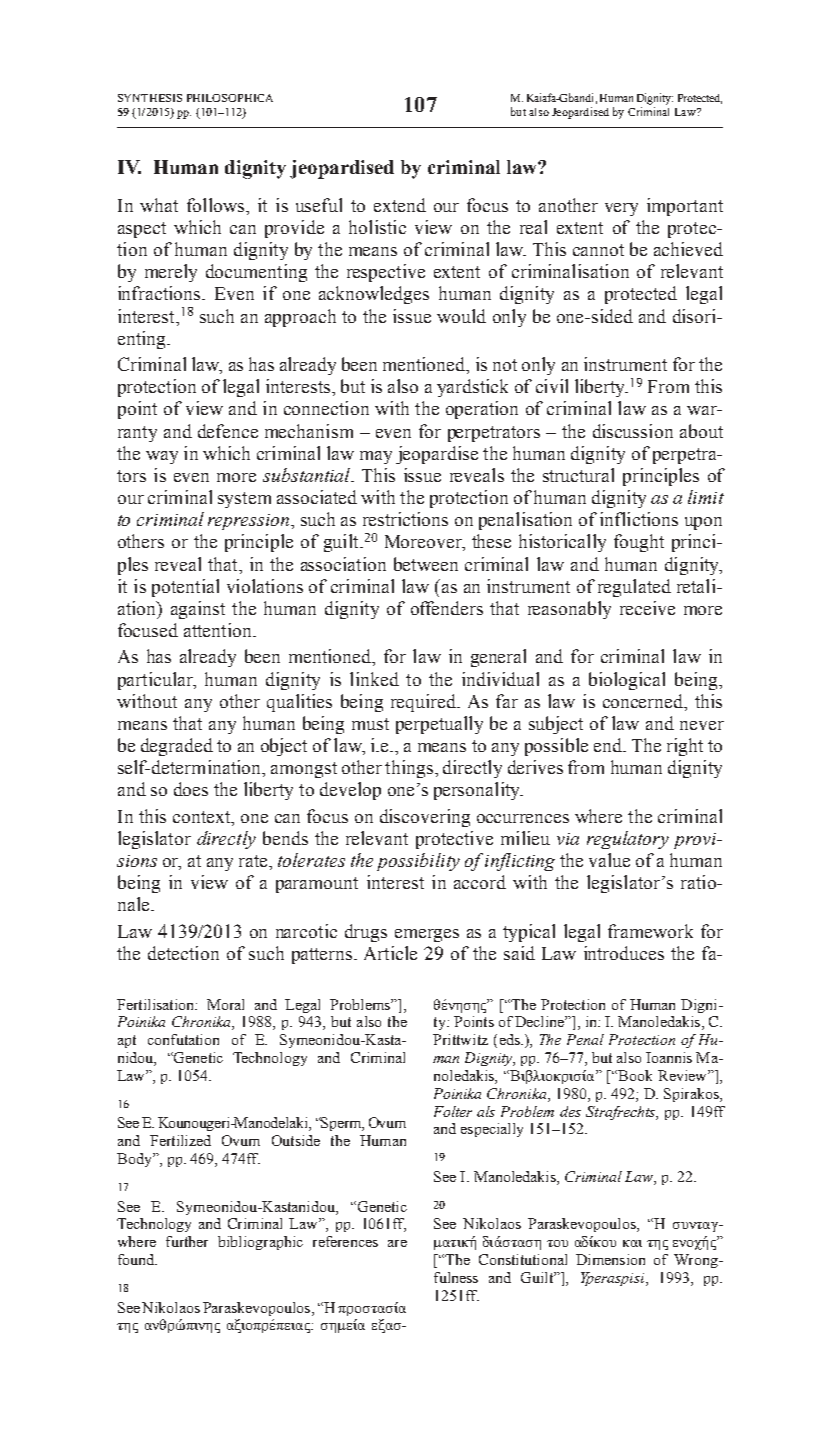 The image size is (840, 1437). Describe the element at coordinates (306, 931) in the image. I see `narcotic` at that location.
